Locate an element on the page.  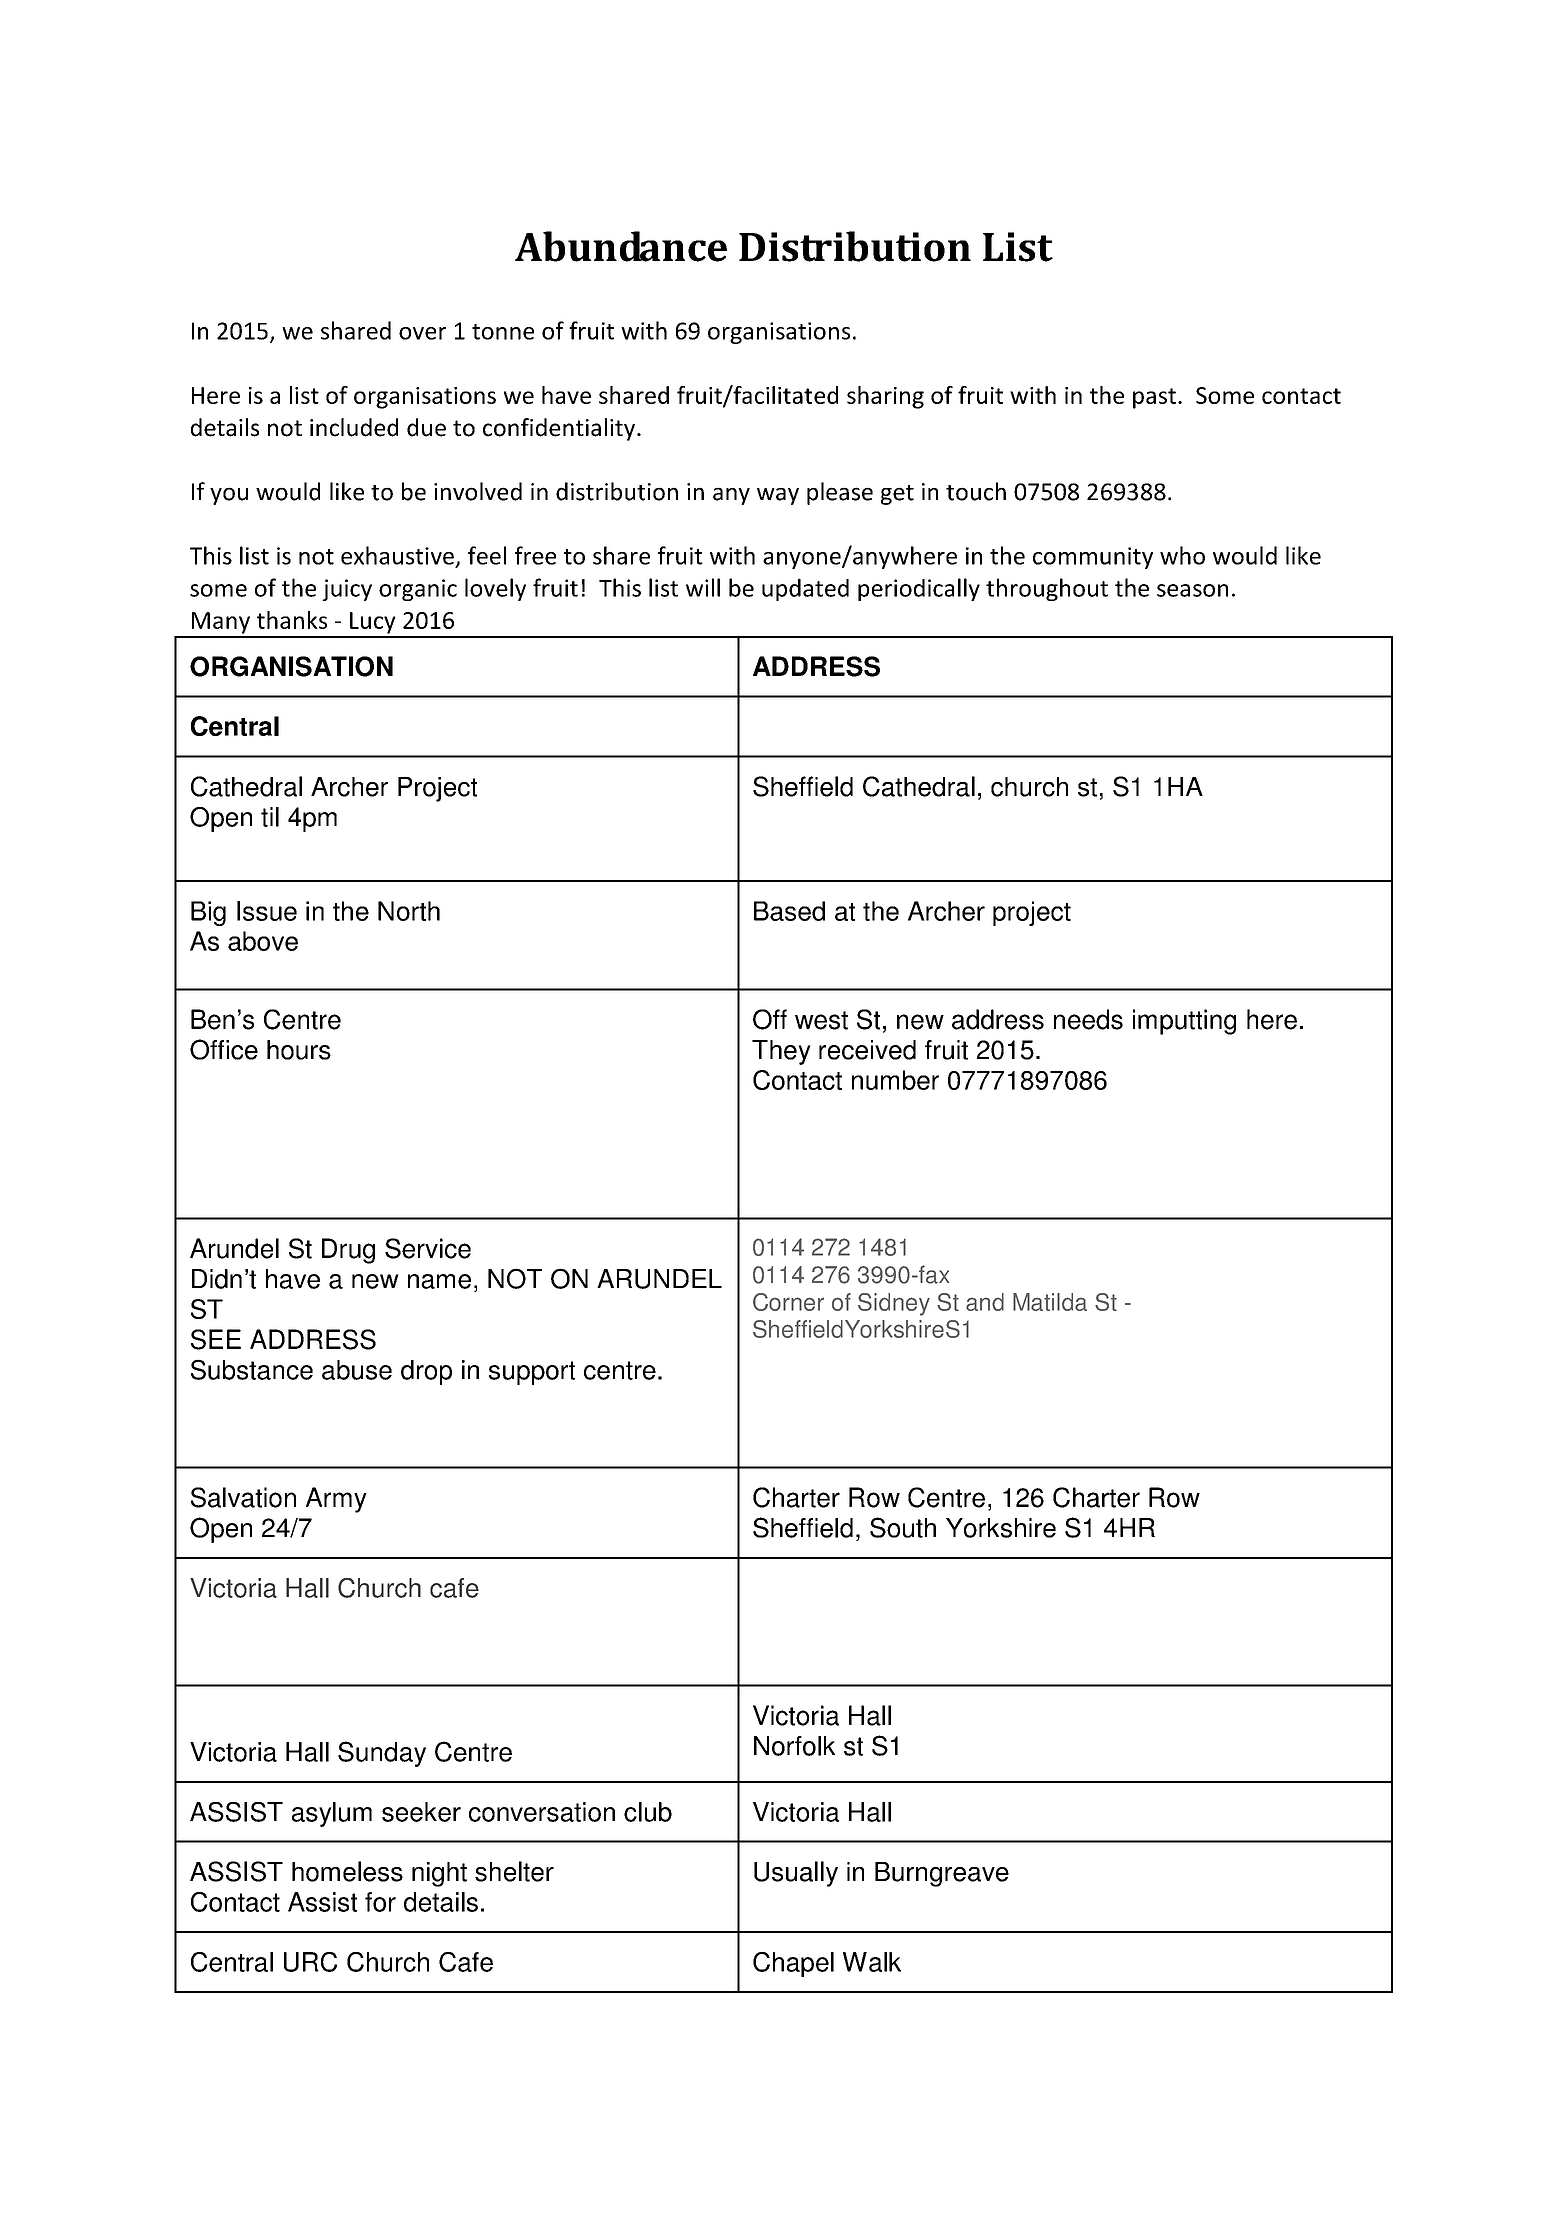
over is located at coordinates (422, 333).
